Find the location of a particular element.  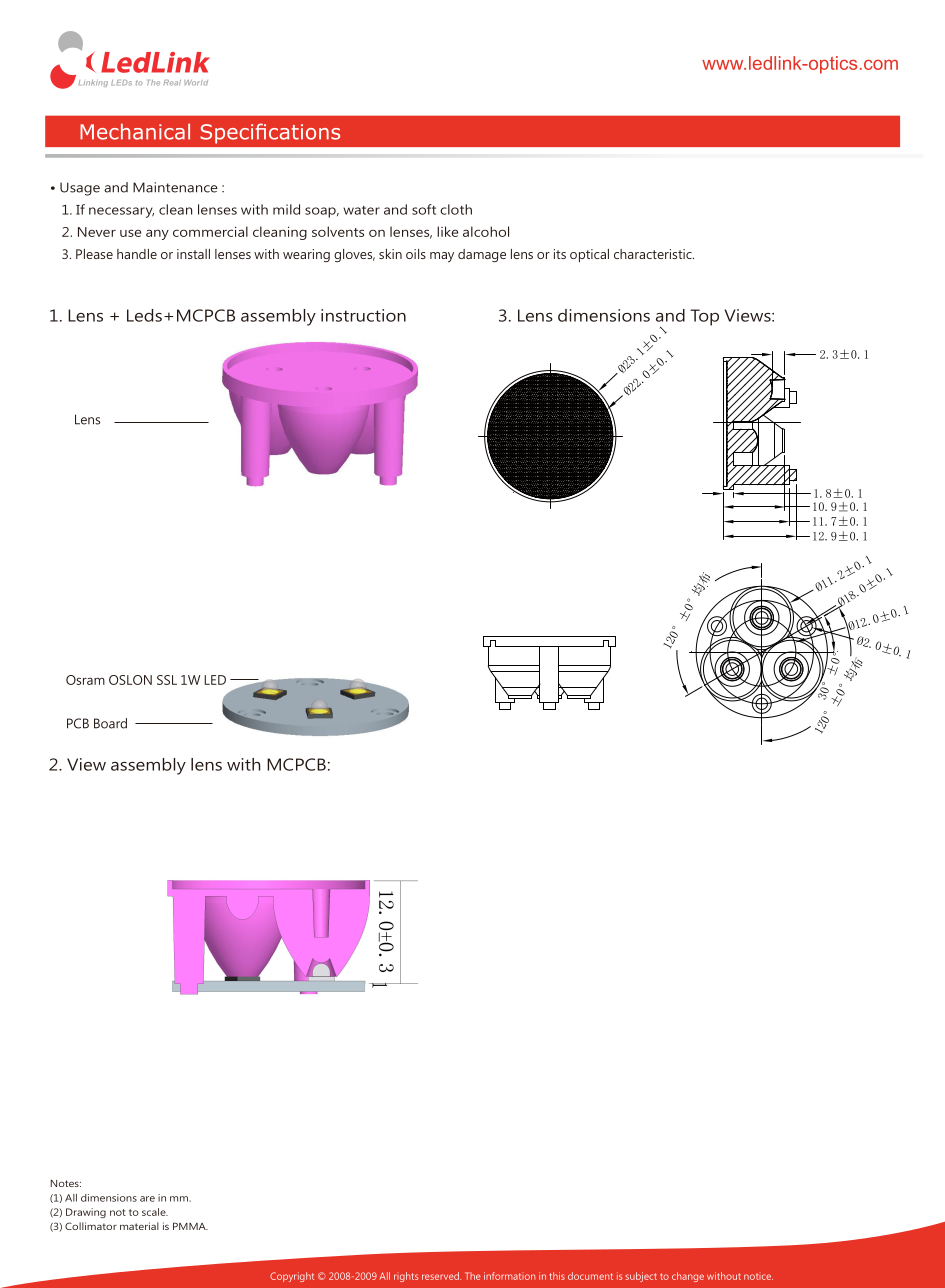

Board is located at coordinates (110, 723).
